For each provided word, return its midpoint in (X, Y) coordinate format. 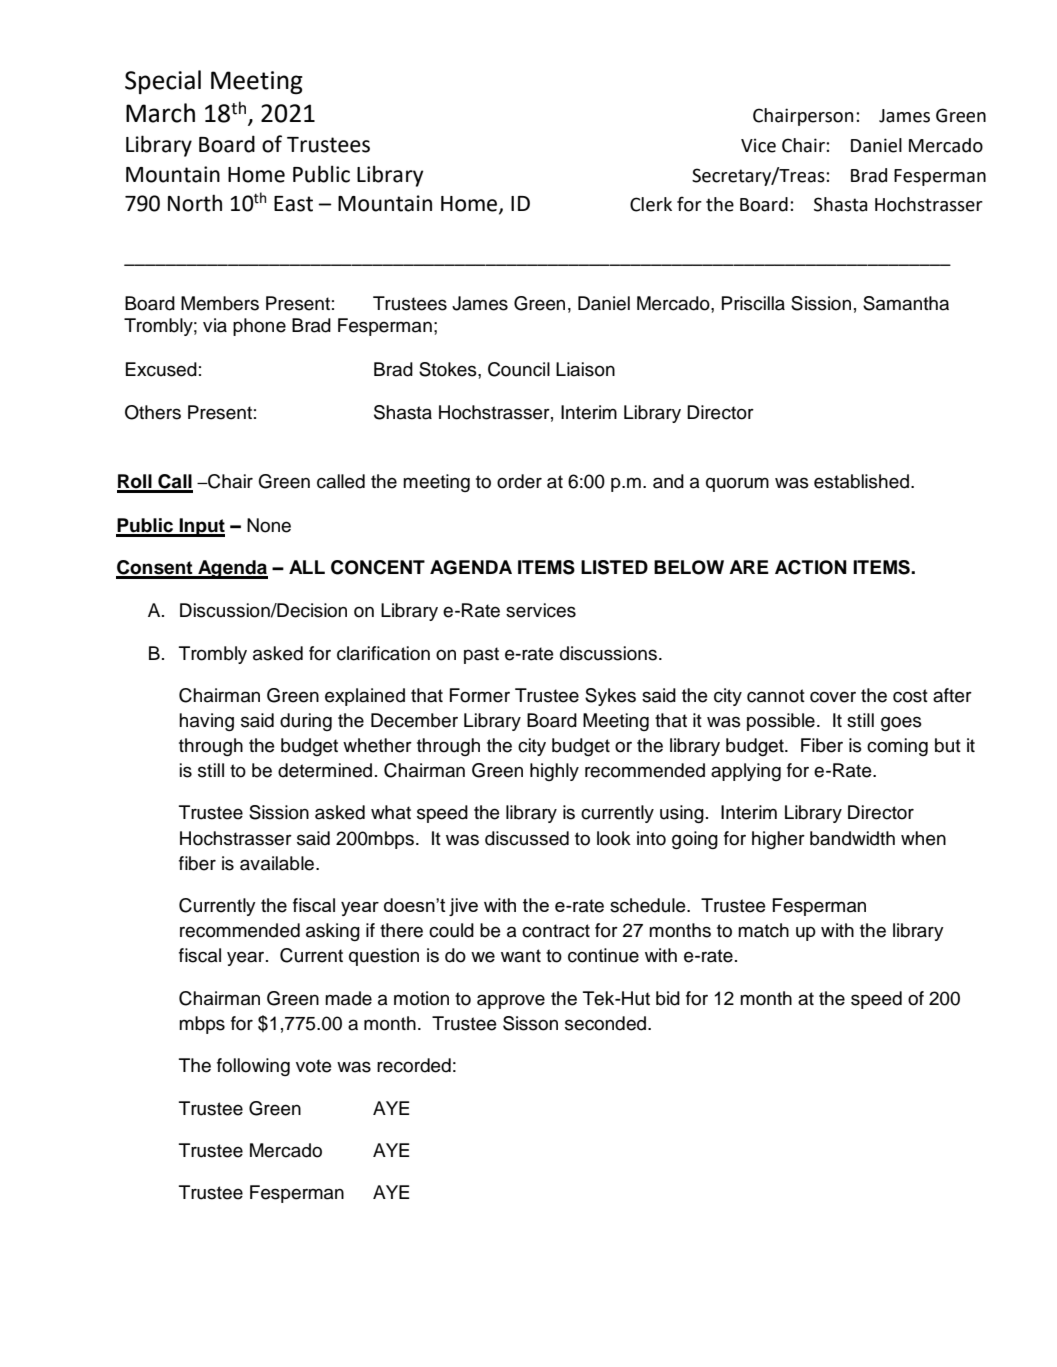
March (160, 113)
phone (259, 327)
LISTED (614, 567)
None (269, 525)
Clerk (651, 204)
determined (325, 770)
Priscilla (753, 303)
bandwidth (852, 838)
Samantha (906, 303)
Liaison (585, 369)
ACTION (811, 567)
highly (554, 772)
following (253, 1067)
